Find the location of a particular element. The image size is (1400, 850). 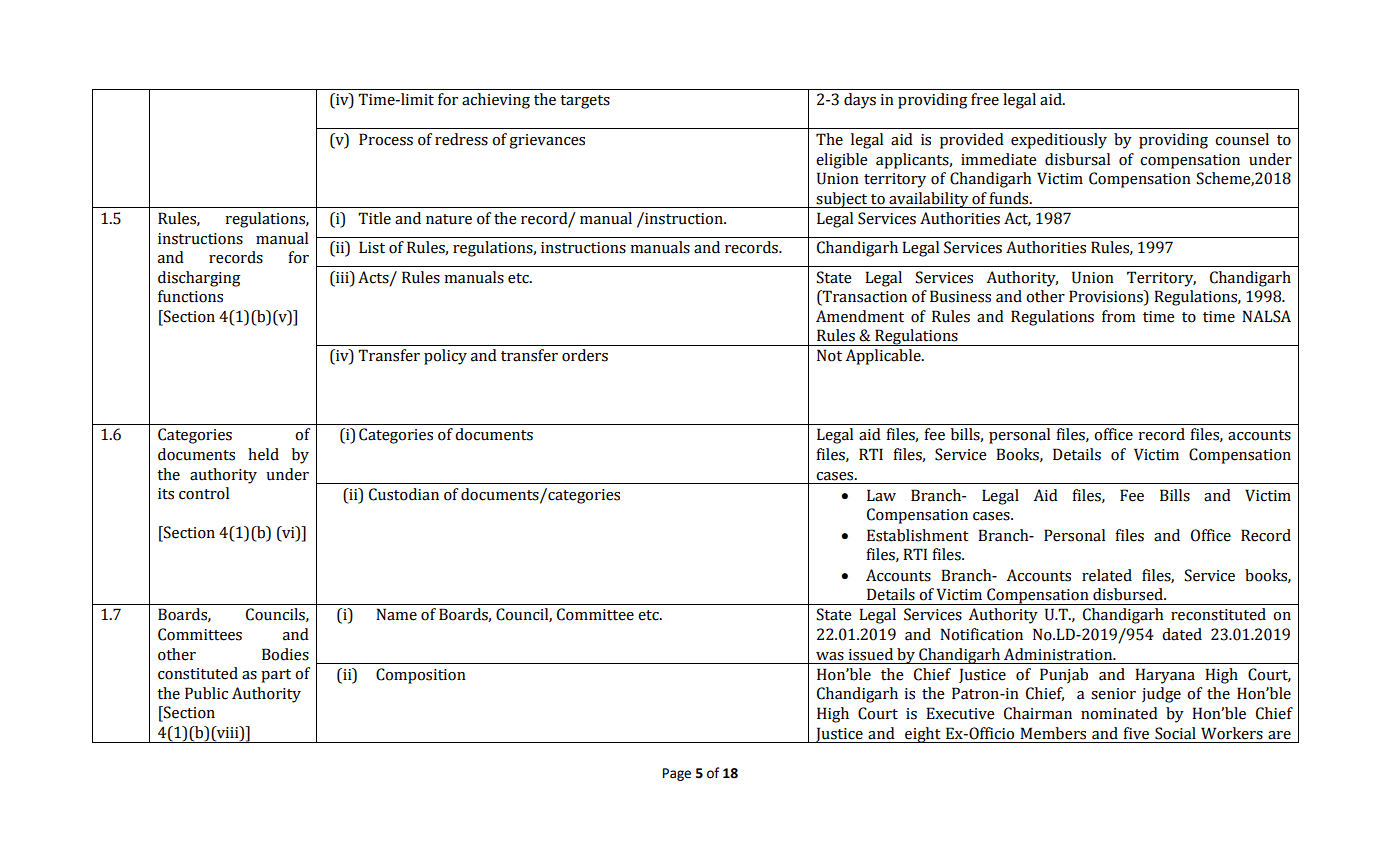

Public is located at coordinates (206, 693).
